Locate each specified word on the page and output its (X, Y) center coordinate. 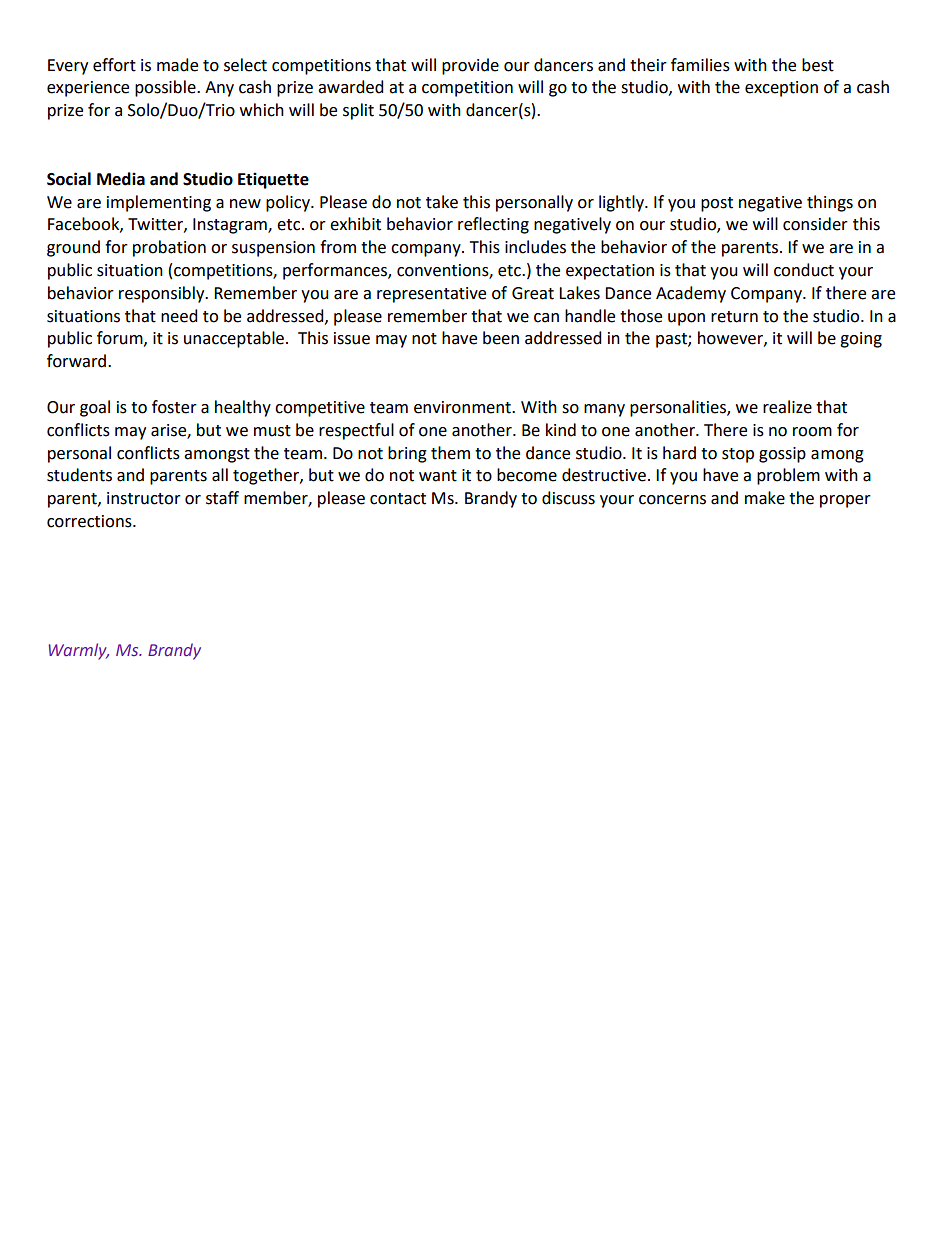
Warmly (79, 651)
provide (470, 66)
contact (398, 499)
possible (166, 88)
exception (781, 89)
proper (845, 501)
